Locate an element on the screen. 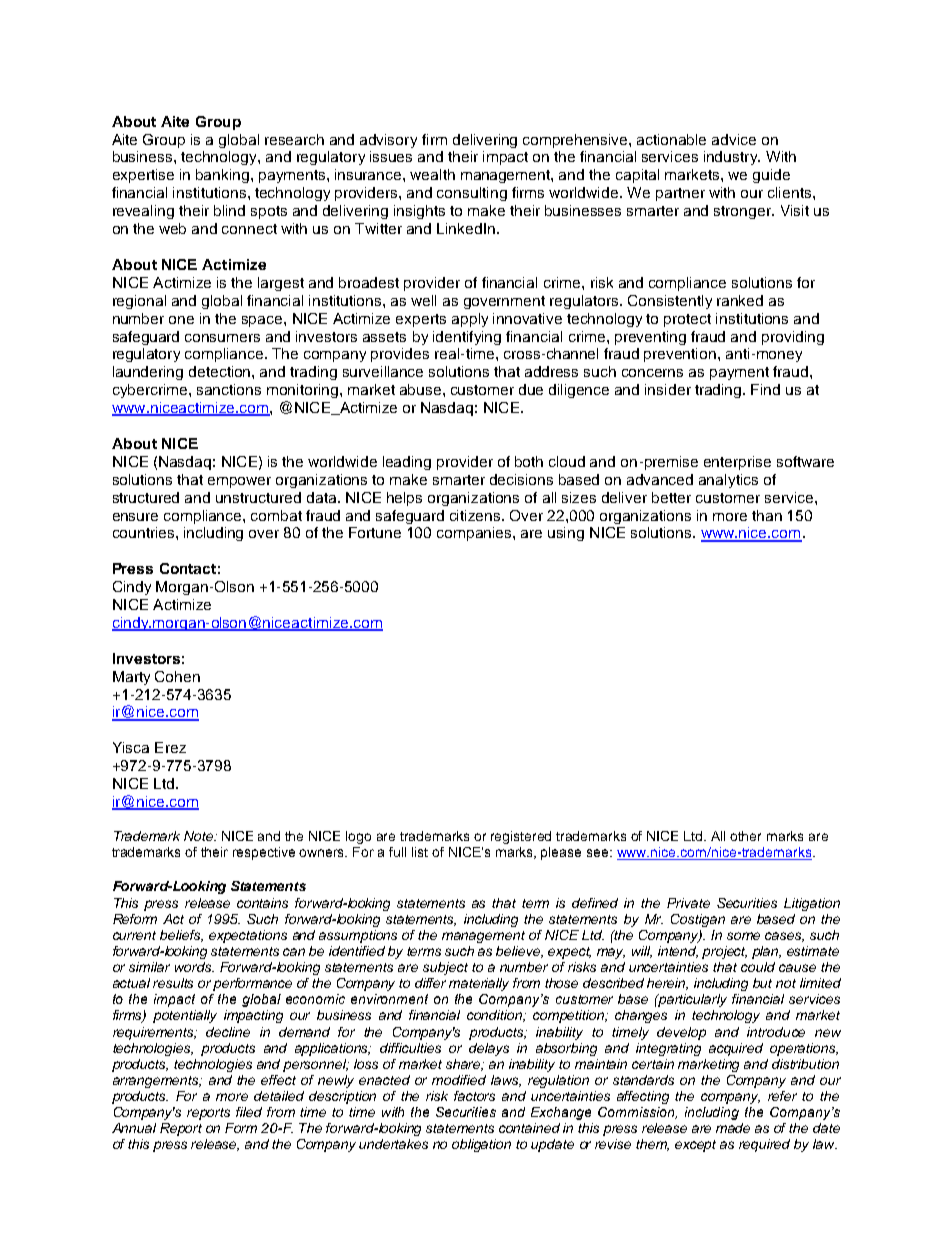 The image size is (952, 1233). made is located at coordinates (733, 1128).
